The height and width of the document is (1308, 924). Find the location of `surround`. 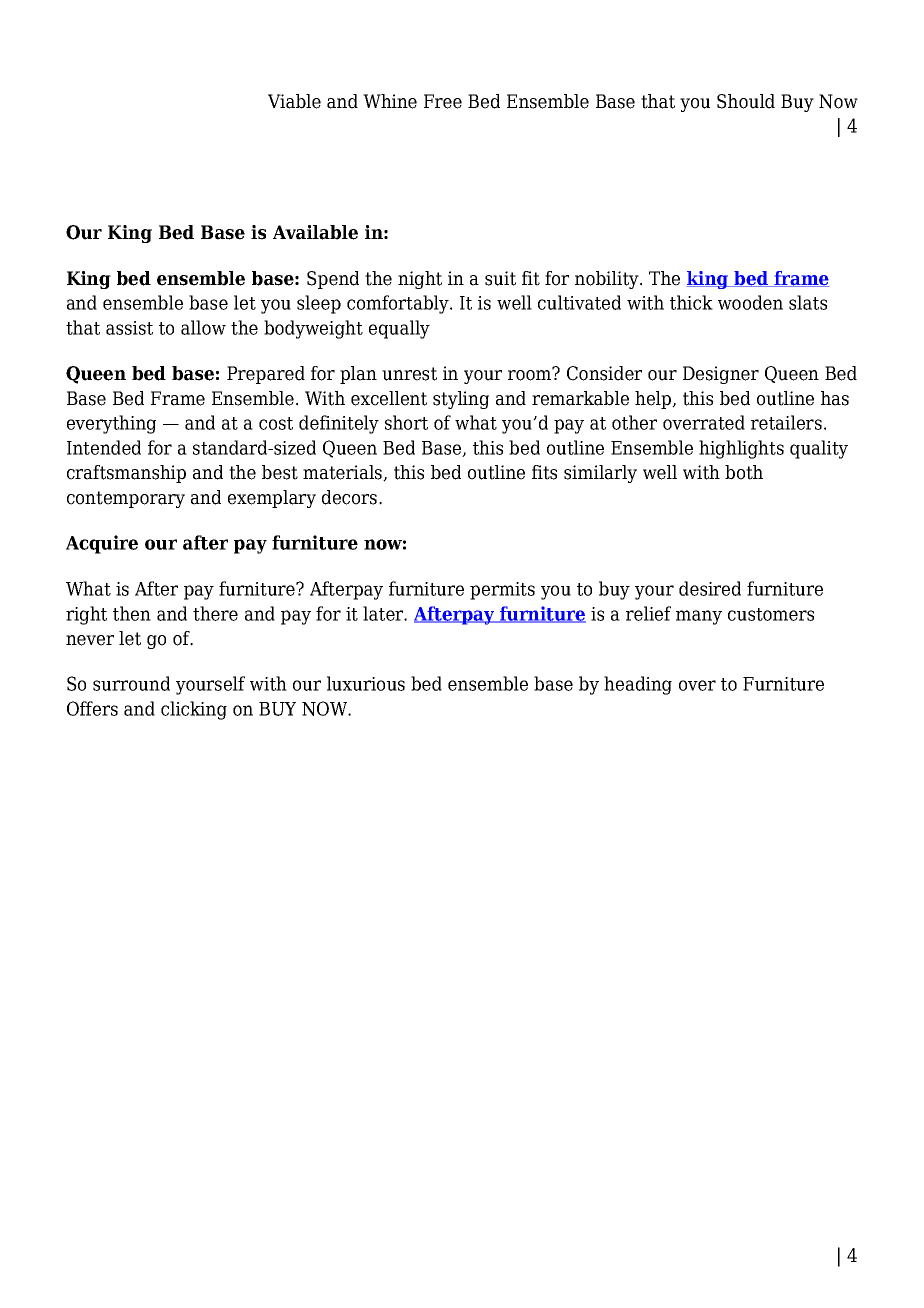

surround is located at coordinates (131, 683).
